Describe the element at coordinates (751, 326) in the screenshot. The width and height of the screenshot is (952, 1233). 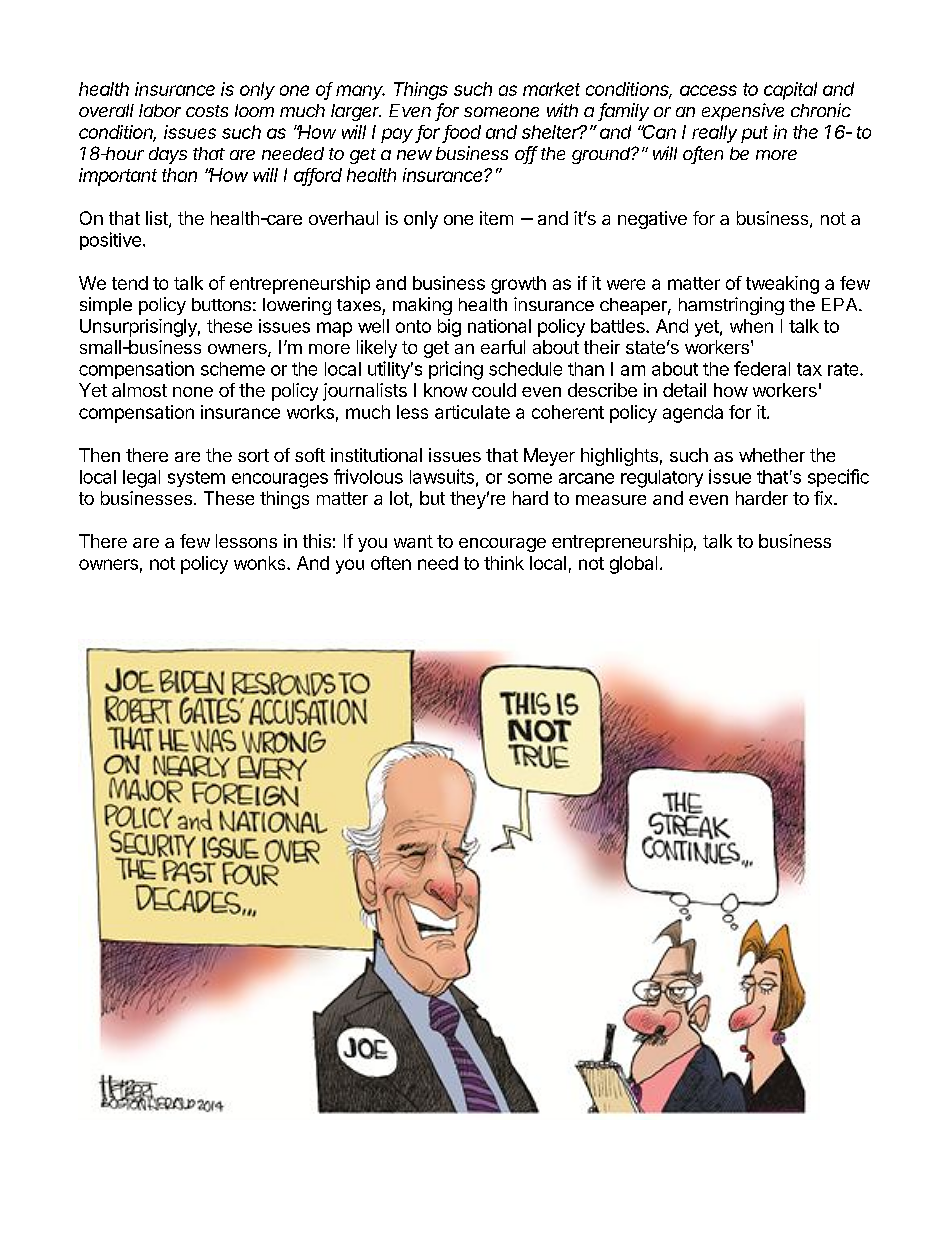
I see `when` at that location.
